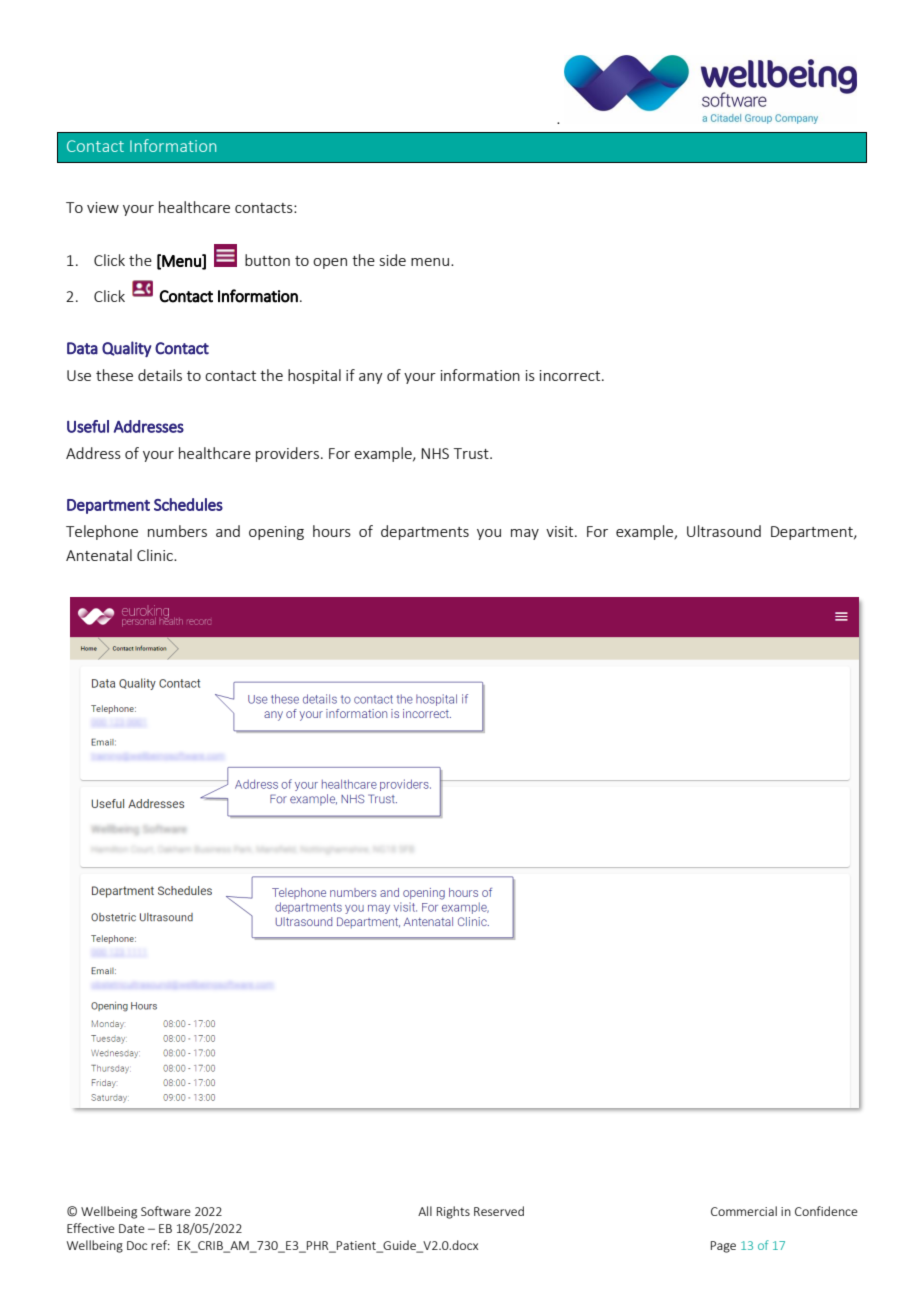 The width and height of the page is (924, 1309). Describe the element at coordinates (744, 1211) in the page. I see `Commercial` at that location.
